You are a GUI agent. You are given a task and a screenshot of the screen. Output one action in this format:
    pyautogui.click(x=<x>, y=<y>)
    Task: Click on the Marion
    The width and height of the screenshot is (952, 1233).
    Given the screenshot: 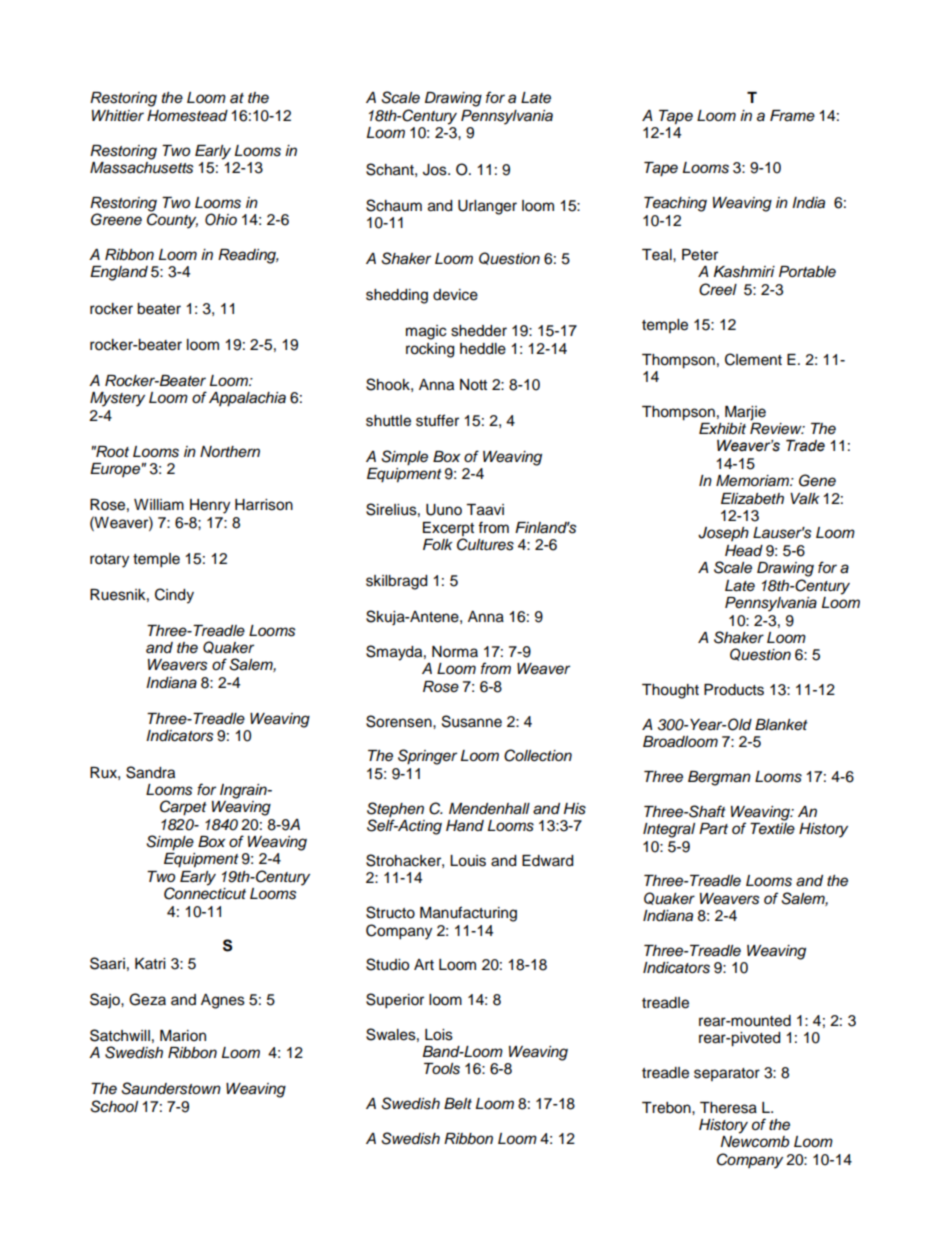 What is the action you would take?
    pyautogui.click(x=183, y=1036)
